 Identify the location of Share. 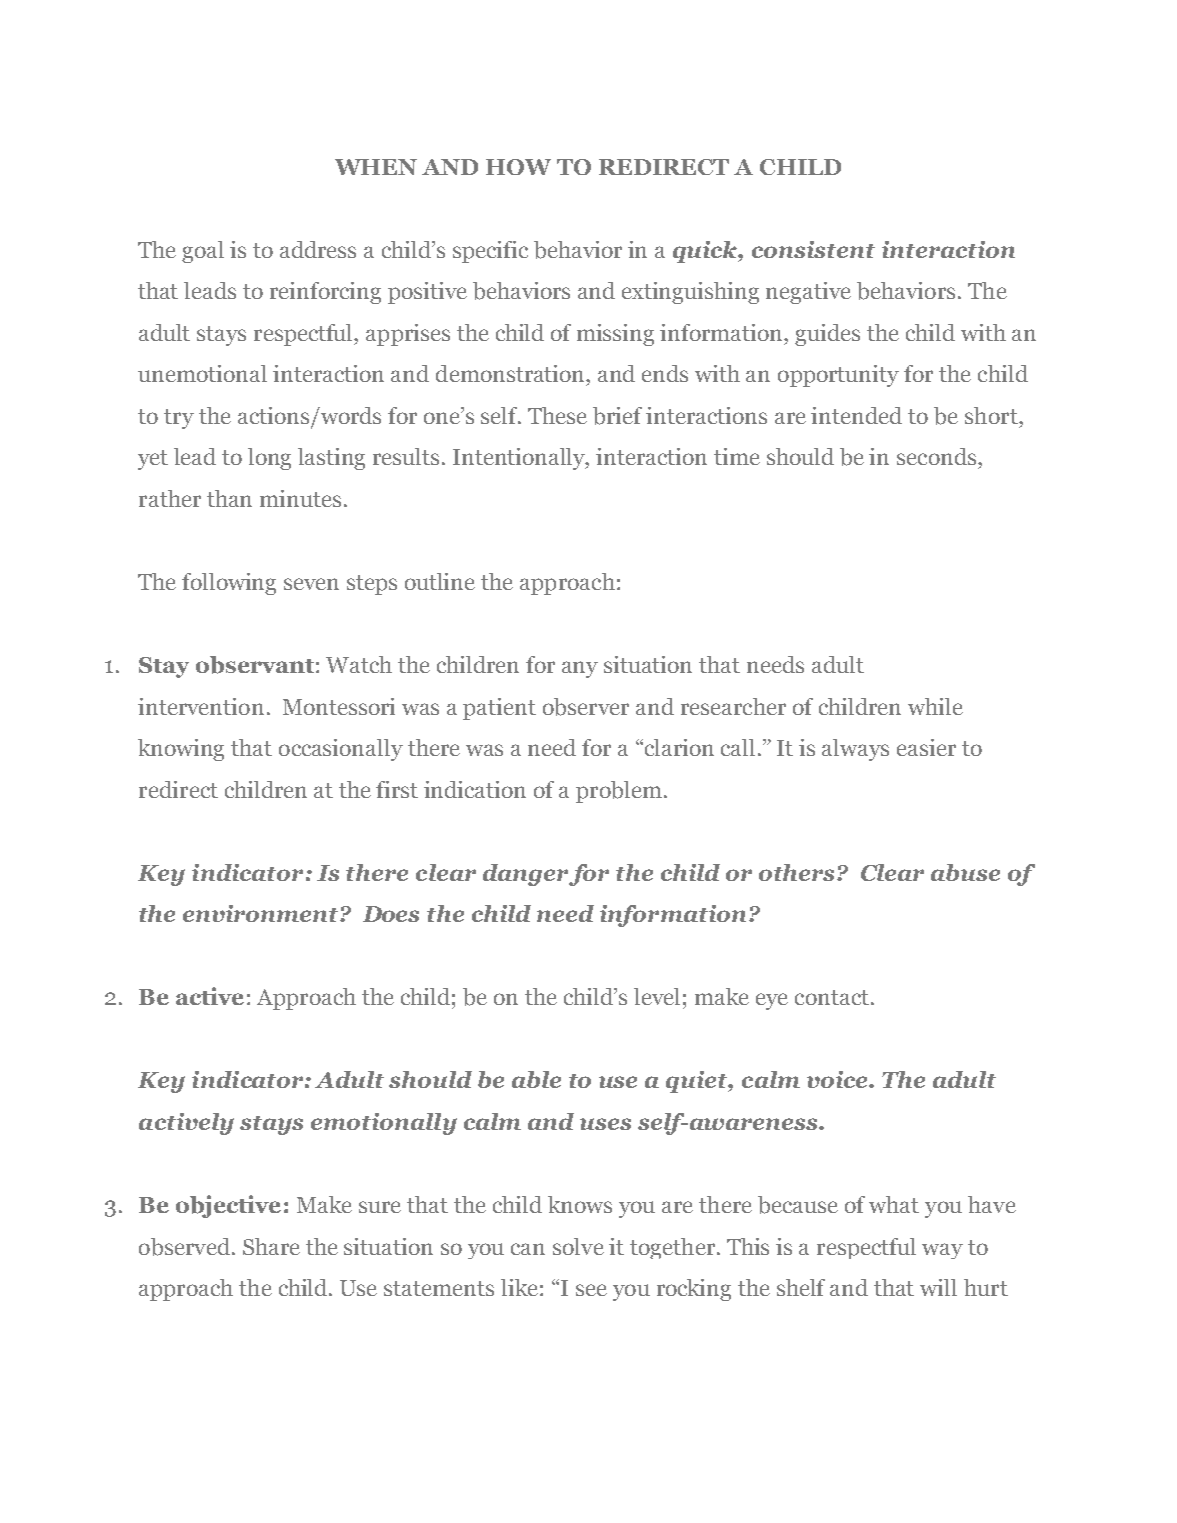
(271, 1246).
